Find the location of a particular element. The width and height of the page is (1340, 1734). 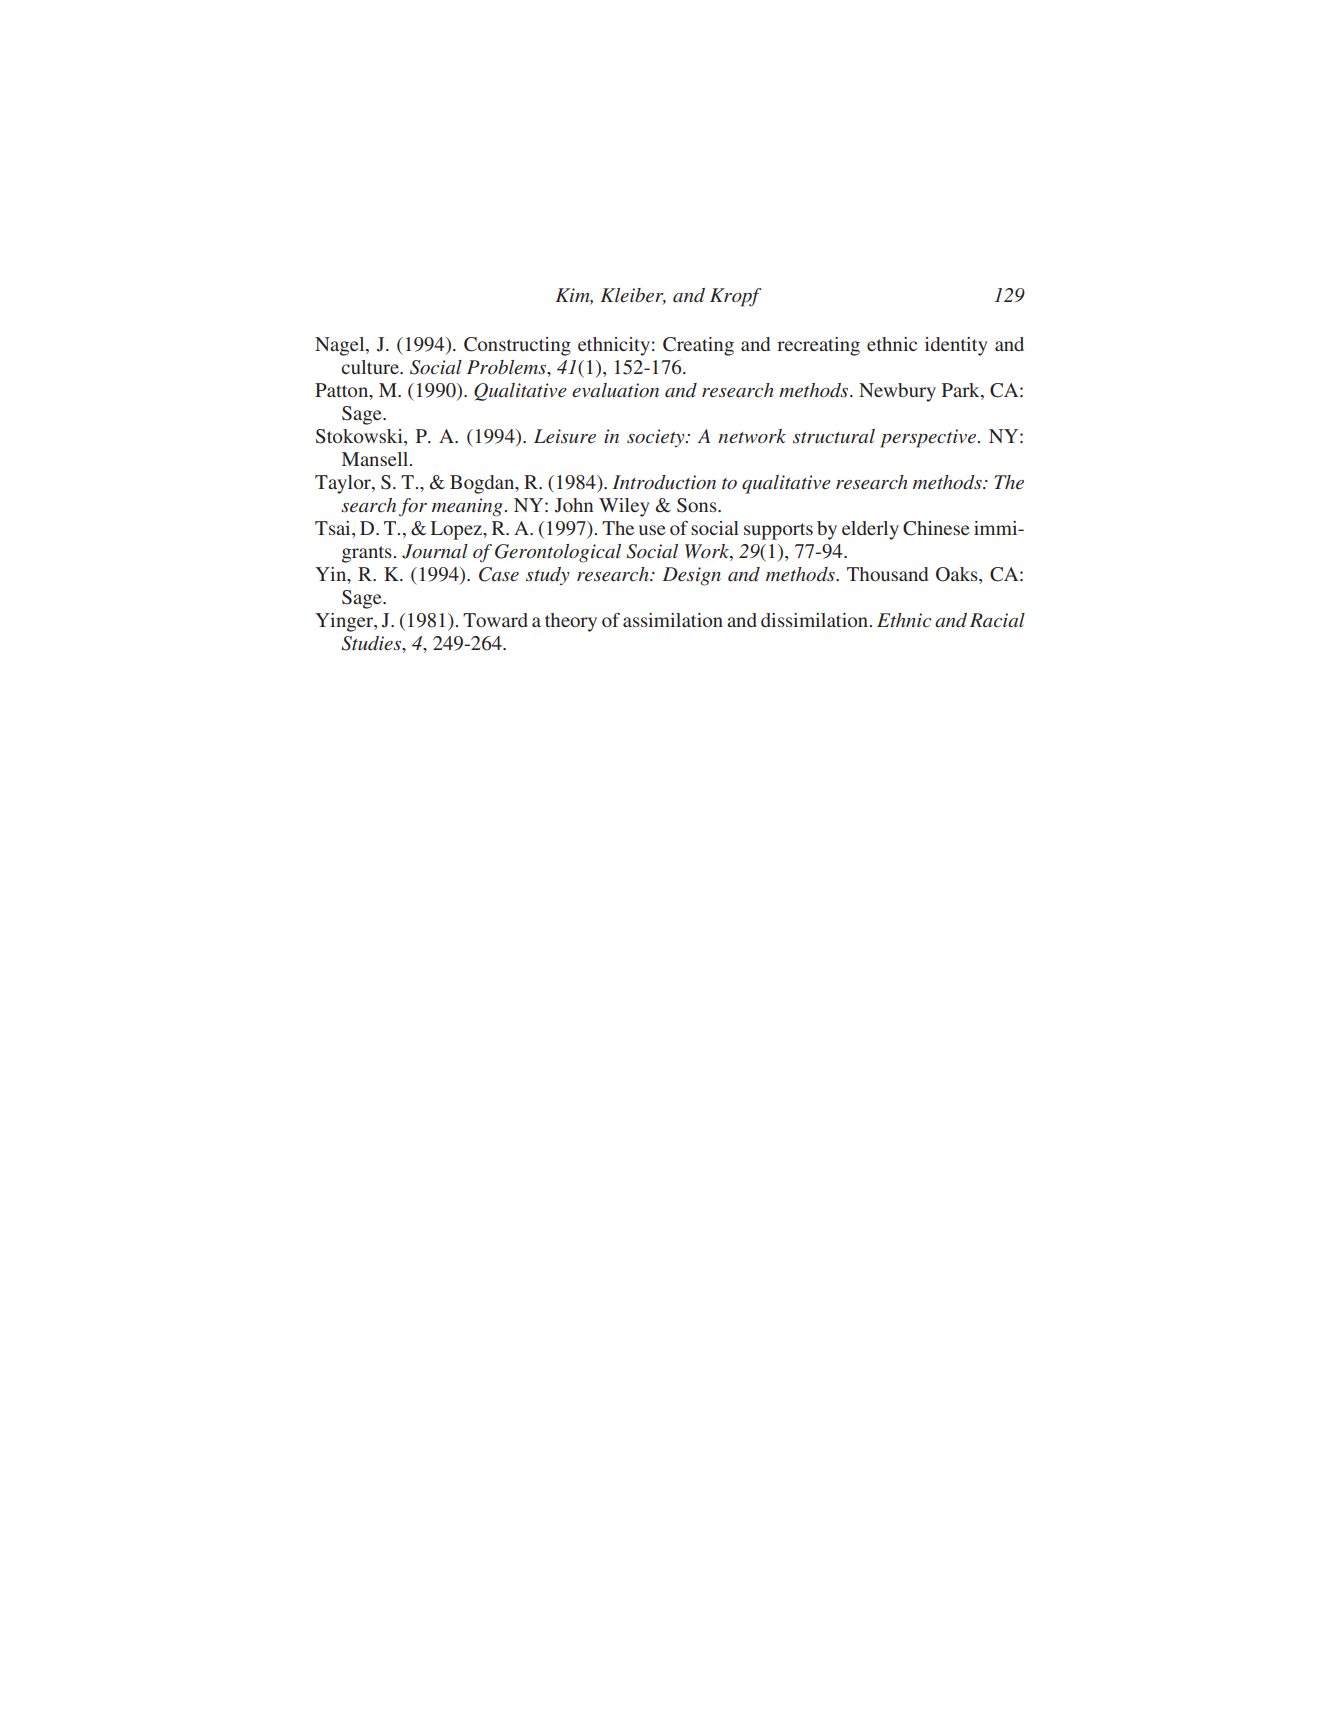

perspective is located at coordinates (928, 438).
